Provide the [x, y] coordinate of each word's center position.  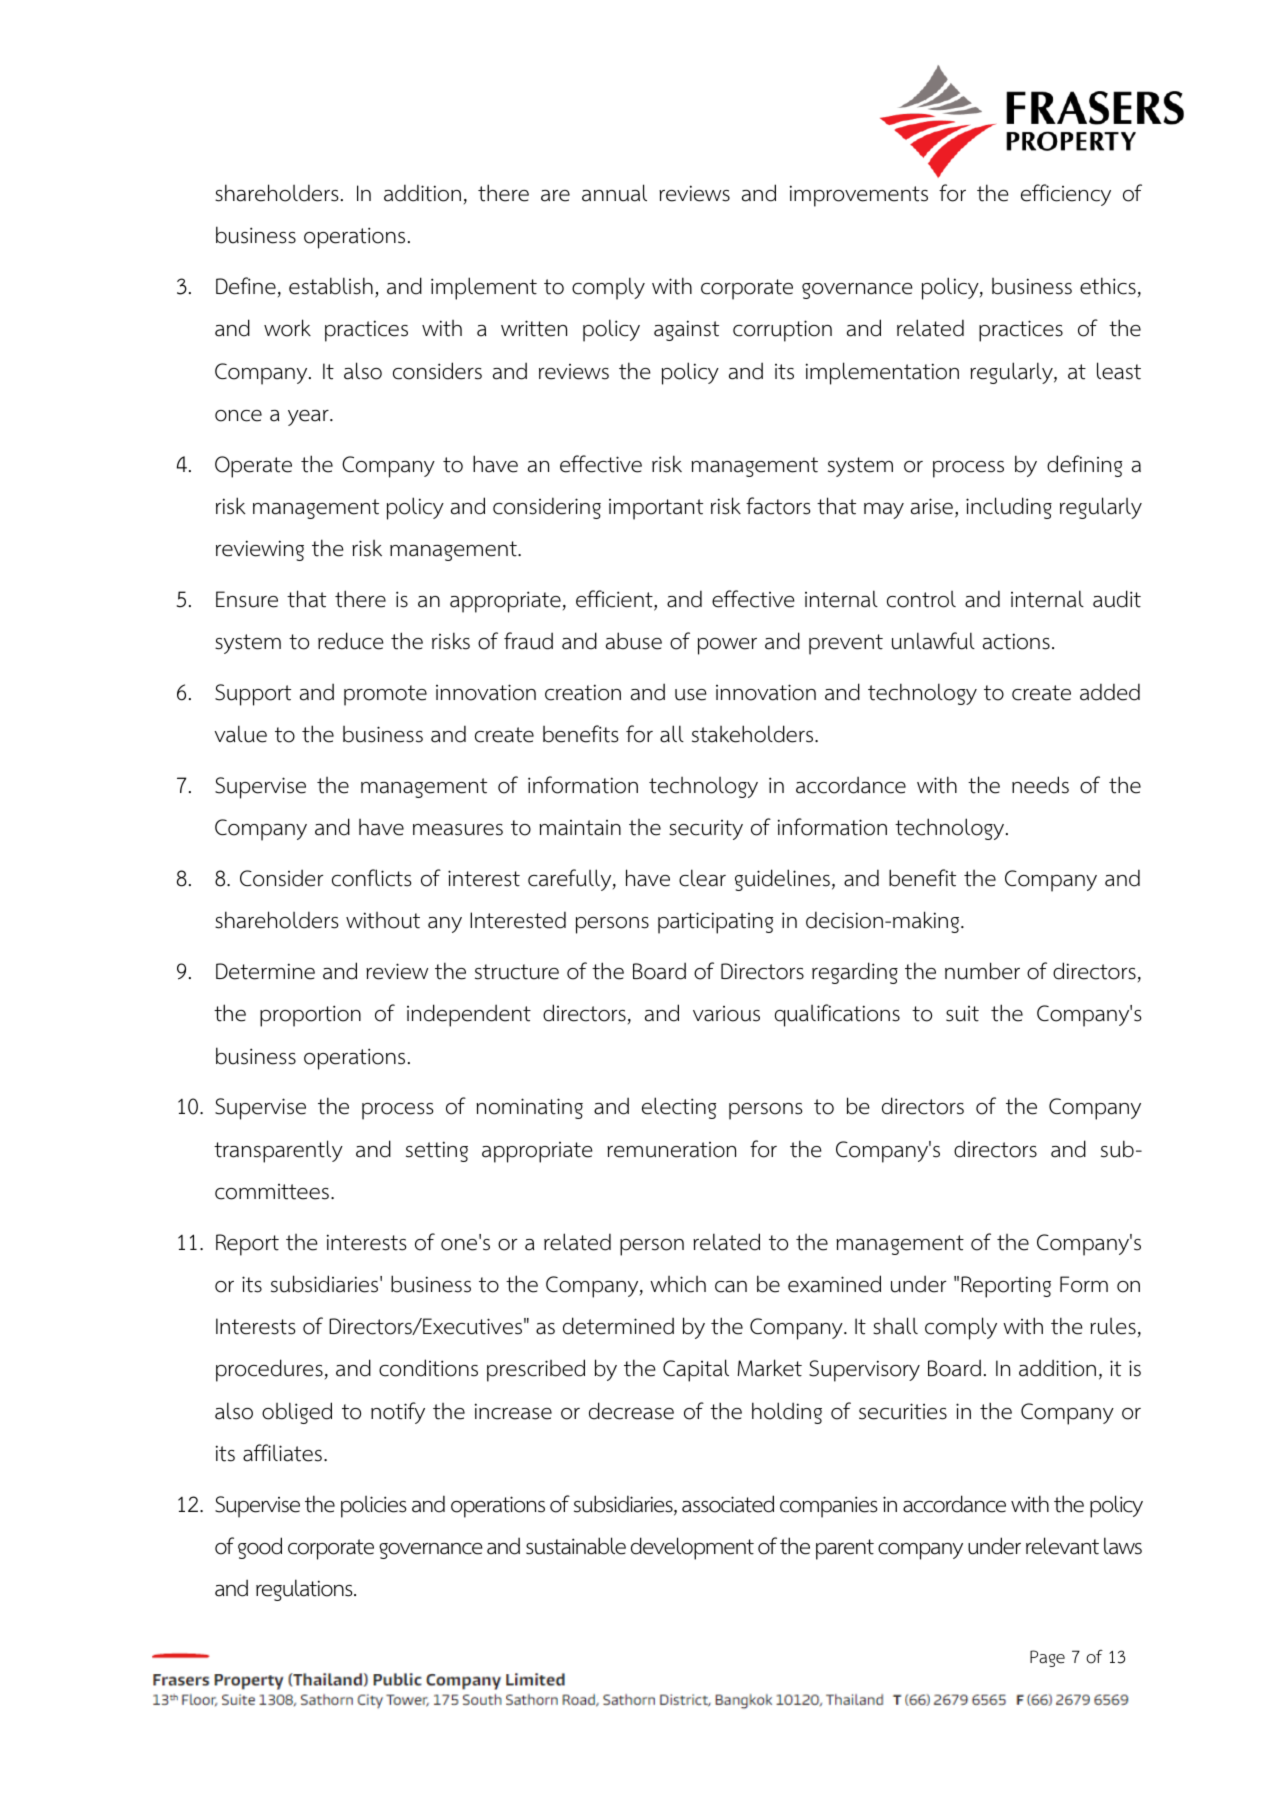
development [692, 1548]
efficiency [1066, 195]
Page [1047, 1658]
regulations [305, 1590]
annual [614, 193]
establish [331, 286]
